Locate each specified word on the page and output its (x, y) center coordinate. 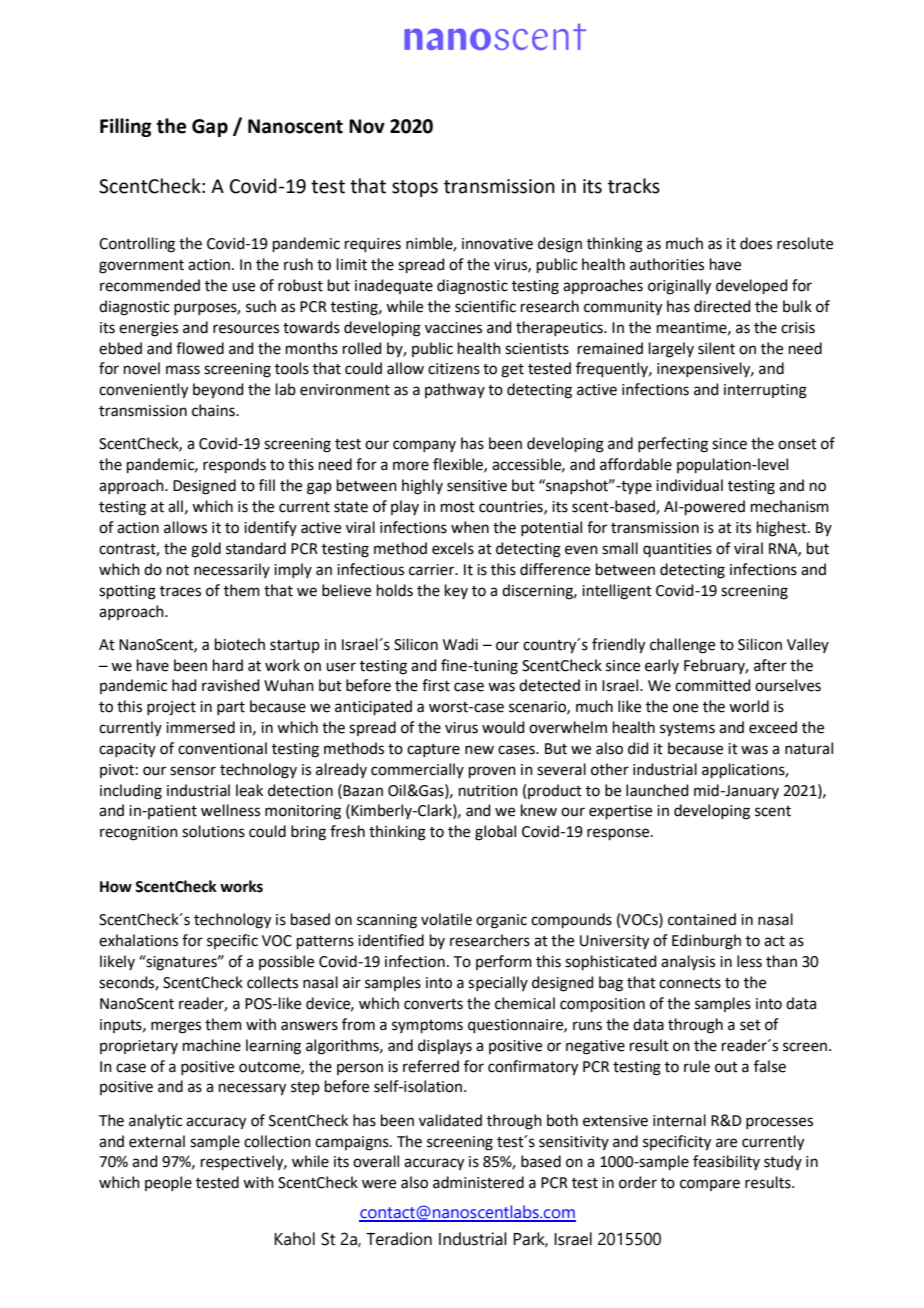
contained (702, 919)
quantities (677, 550)
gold (206, 550)
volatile (446, 919)
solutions (213, 831)
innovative (497, 244)
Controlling (137, 245)
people (168, 1183)
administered (478, 1182)
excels (453, 548)
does (756, 243)
